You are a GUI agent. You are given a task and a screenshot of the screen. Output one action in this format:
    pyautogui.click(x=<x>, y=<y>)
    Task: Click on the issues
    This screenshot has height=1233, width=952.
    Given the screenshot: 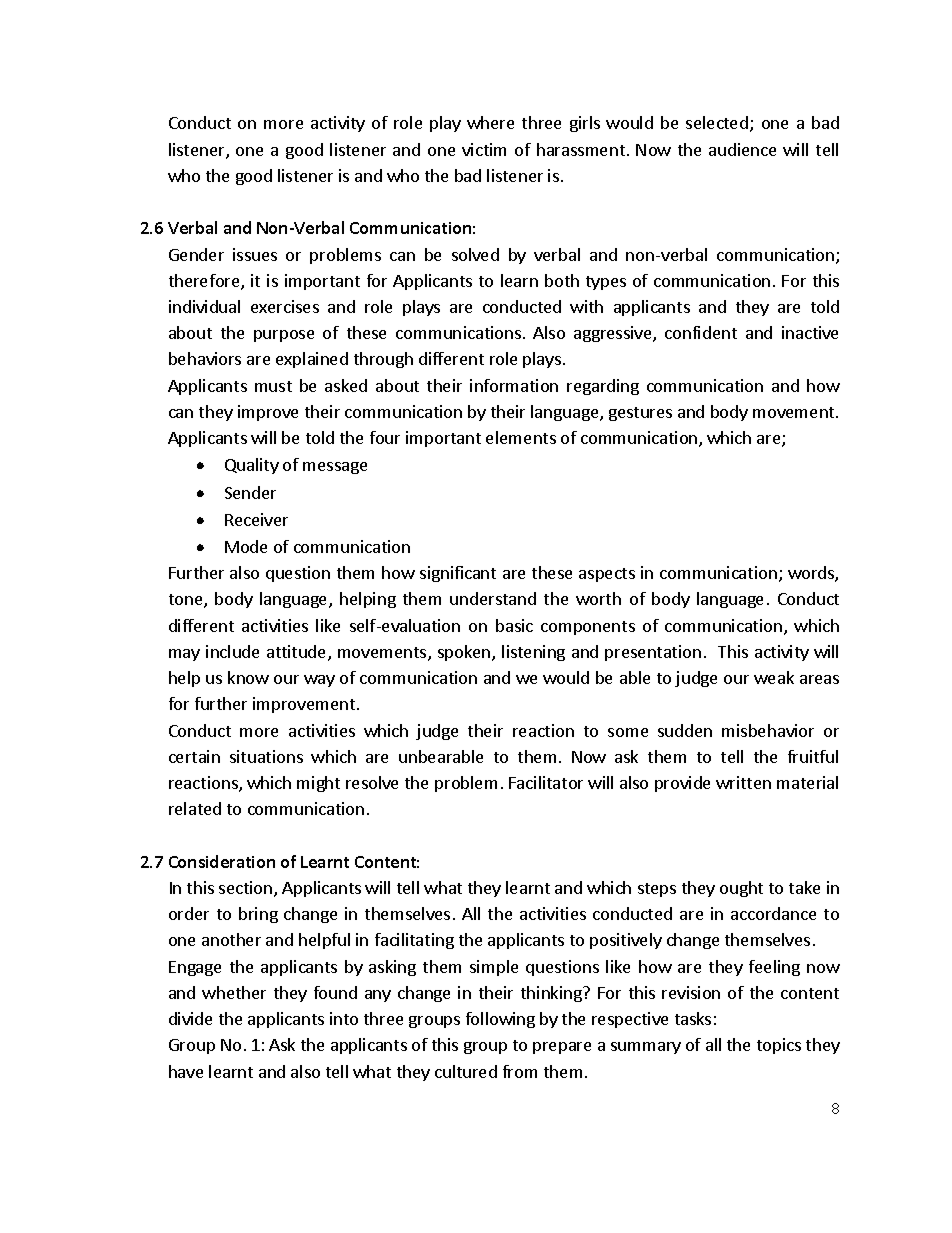 What is the action you would take?
    pyautogui.click(x=255, y=254)
